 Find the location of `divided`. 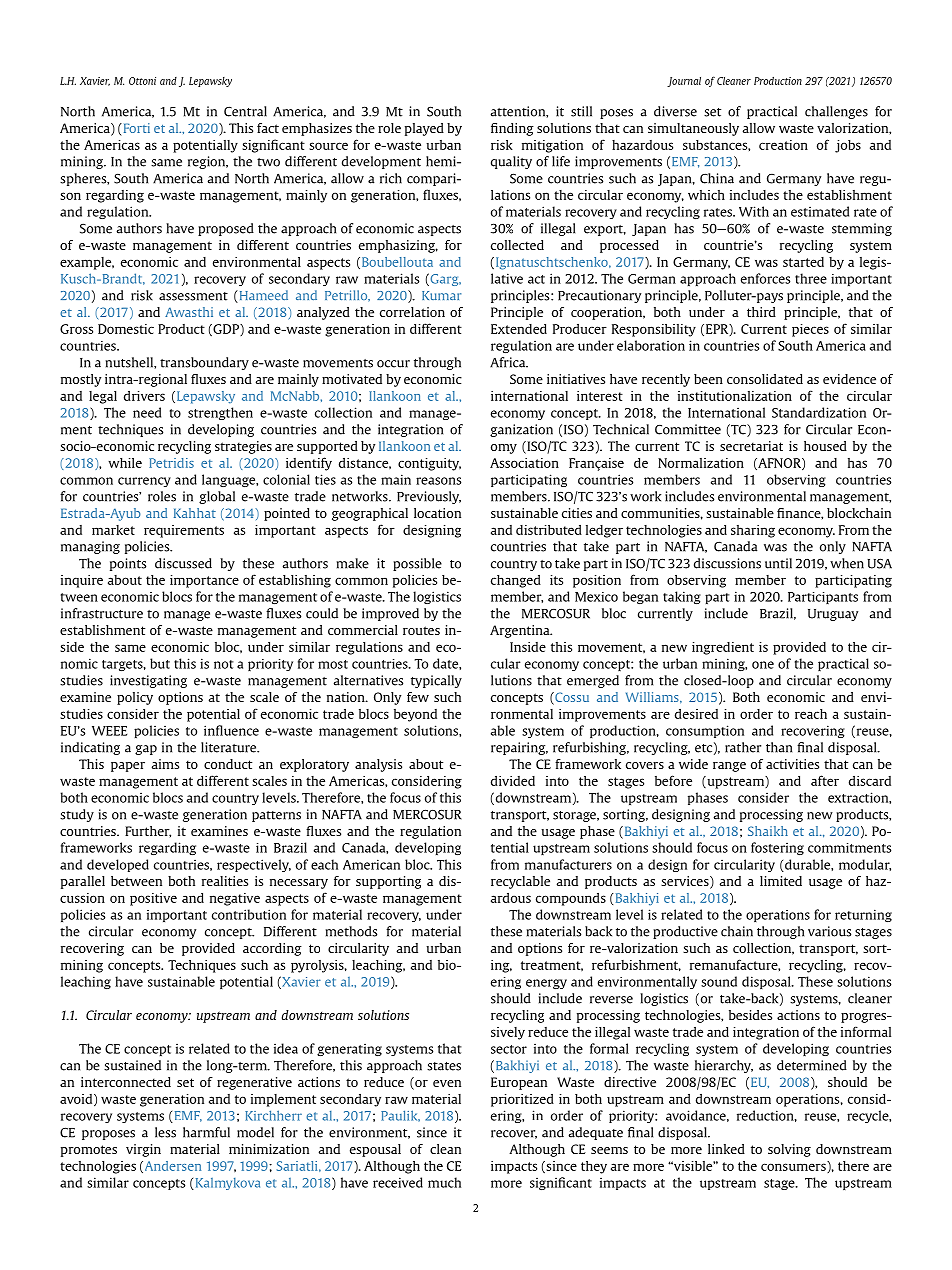

divided is located at coordinates (513, 781).
